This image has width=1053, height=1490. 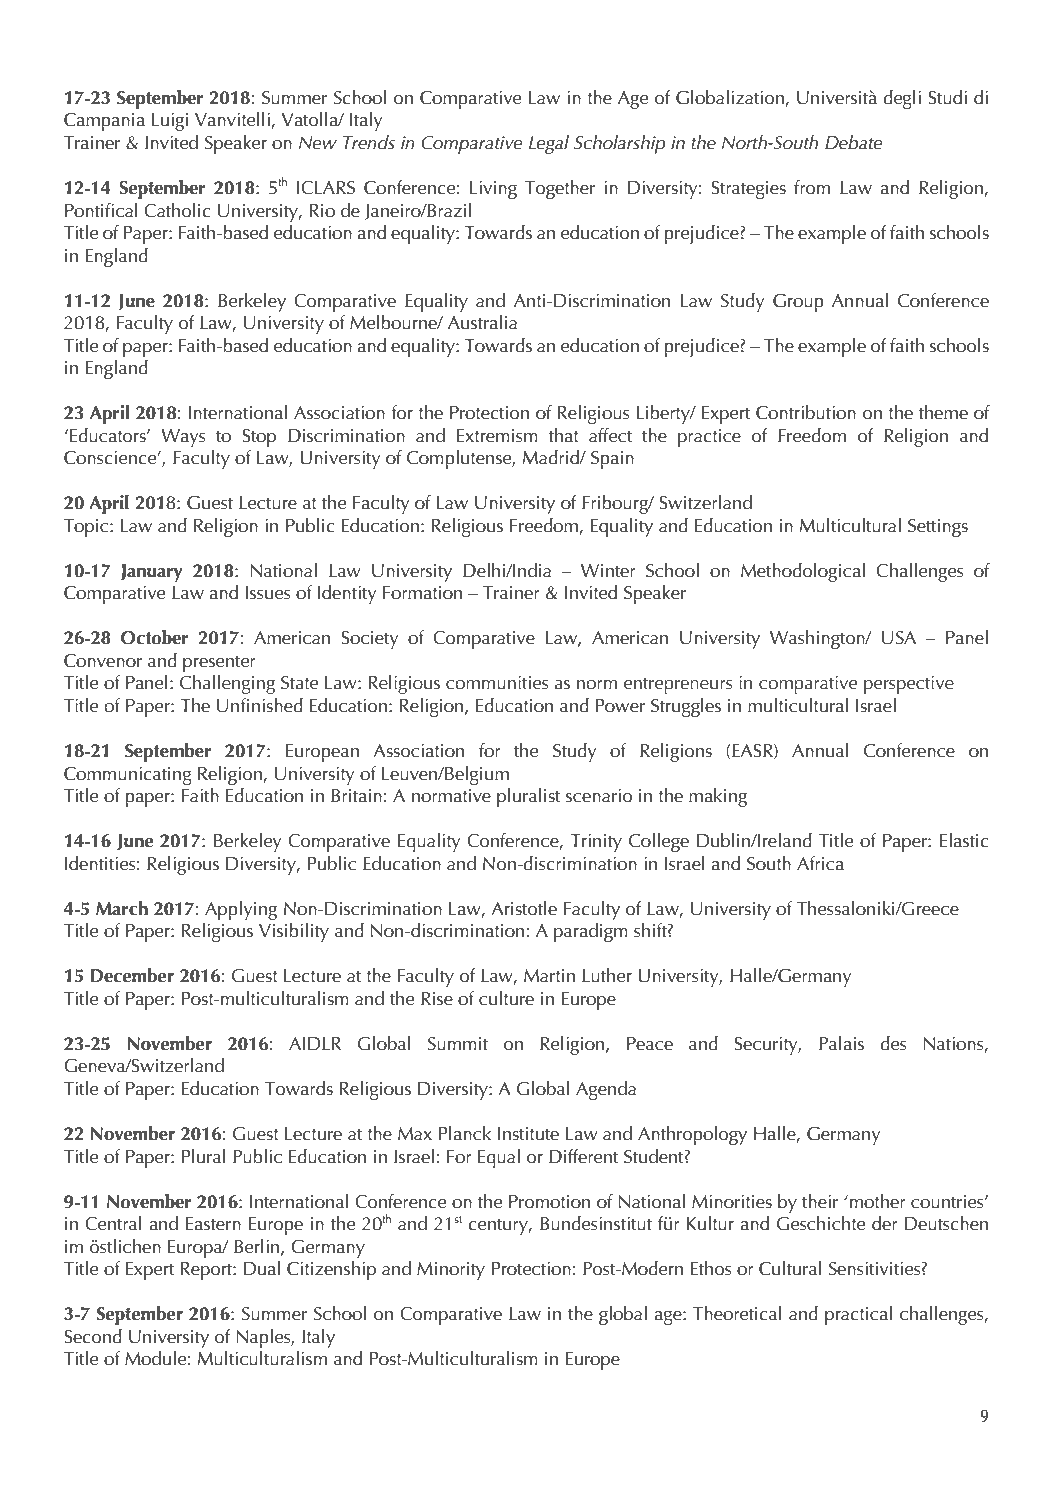 I want to click on Minority, so click(x=451, y=1271).
